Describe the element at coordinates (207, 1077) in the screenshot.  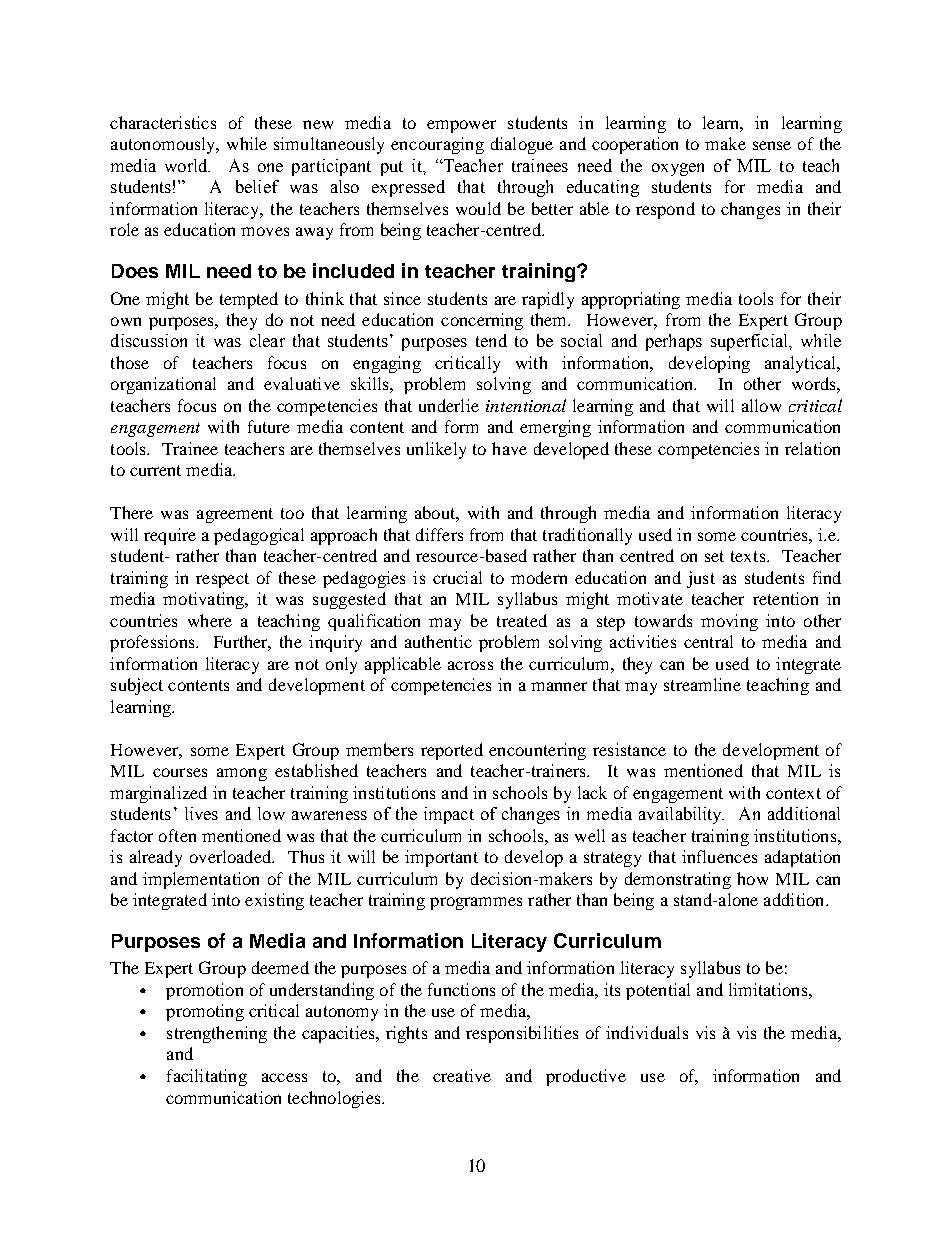
I see `facilitating` at that location.
